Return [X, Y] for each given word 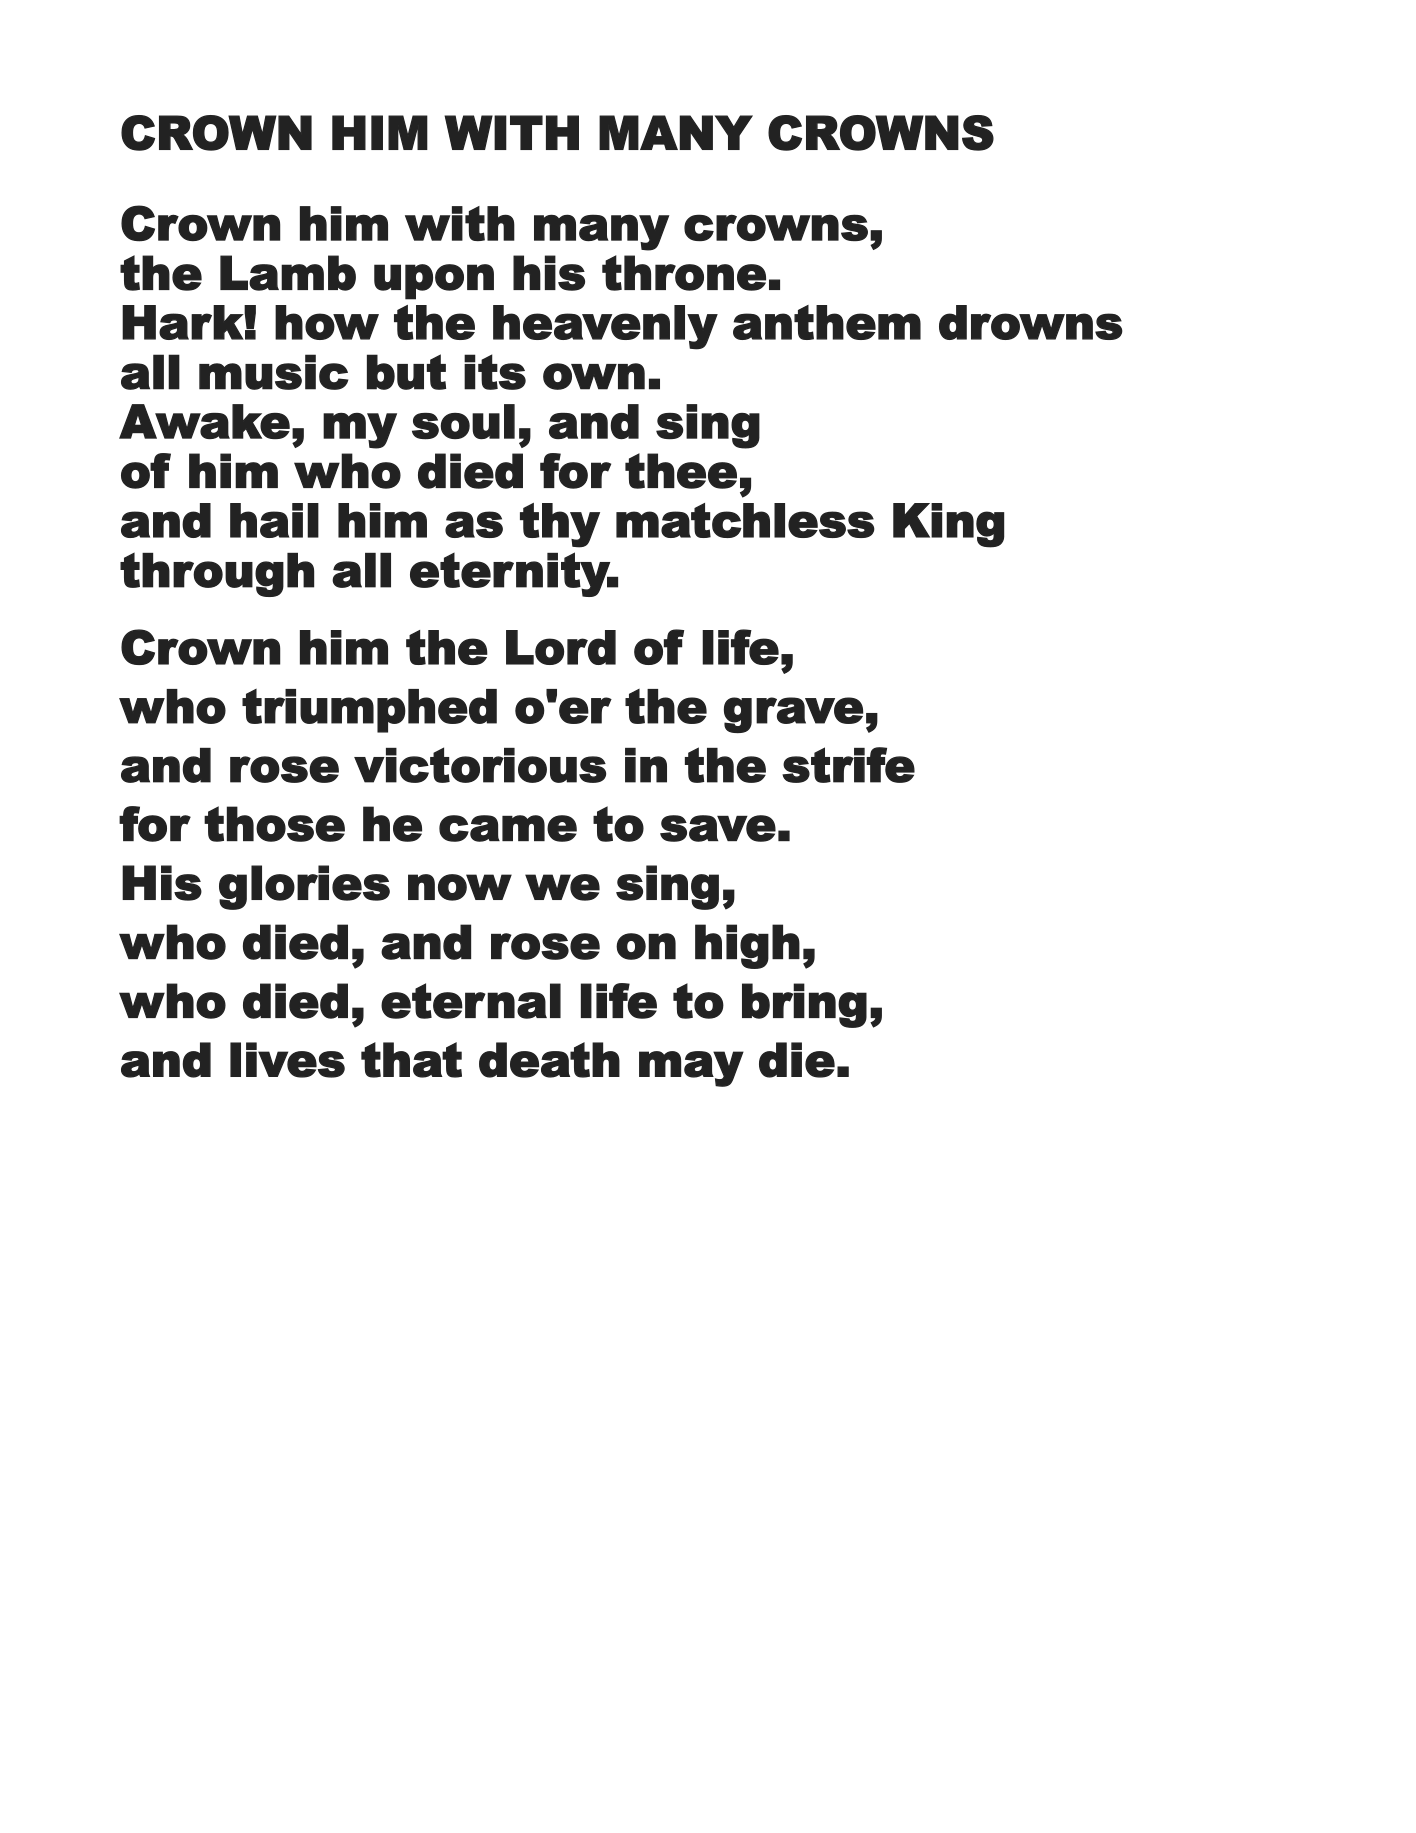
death [549, 1060]
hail [274, 520]
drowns [1031, 322]
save [718, 828]
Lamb [288, 273]
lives [287, 1060]
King [949, 525]
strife [848, 765]
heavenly [605, 327]
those [274, 824]
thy [560, 525]
